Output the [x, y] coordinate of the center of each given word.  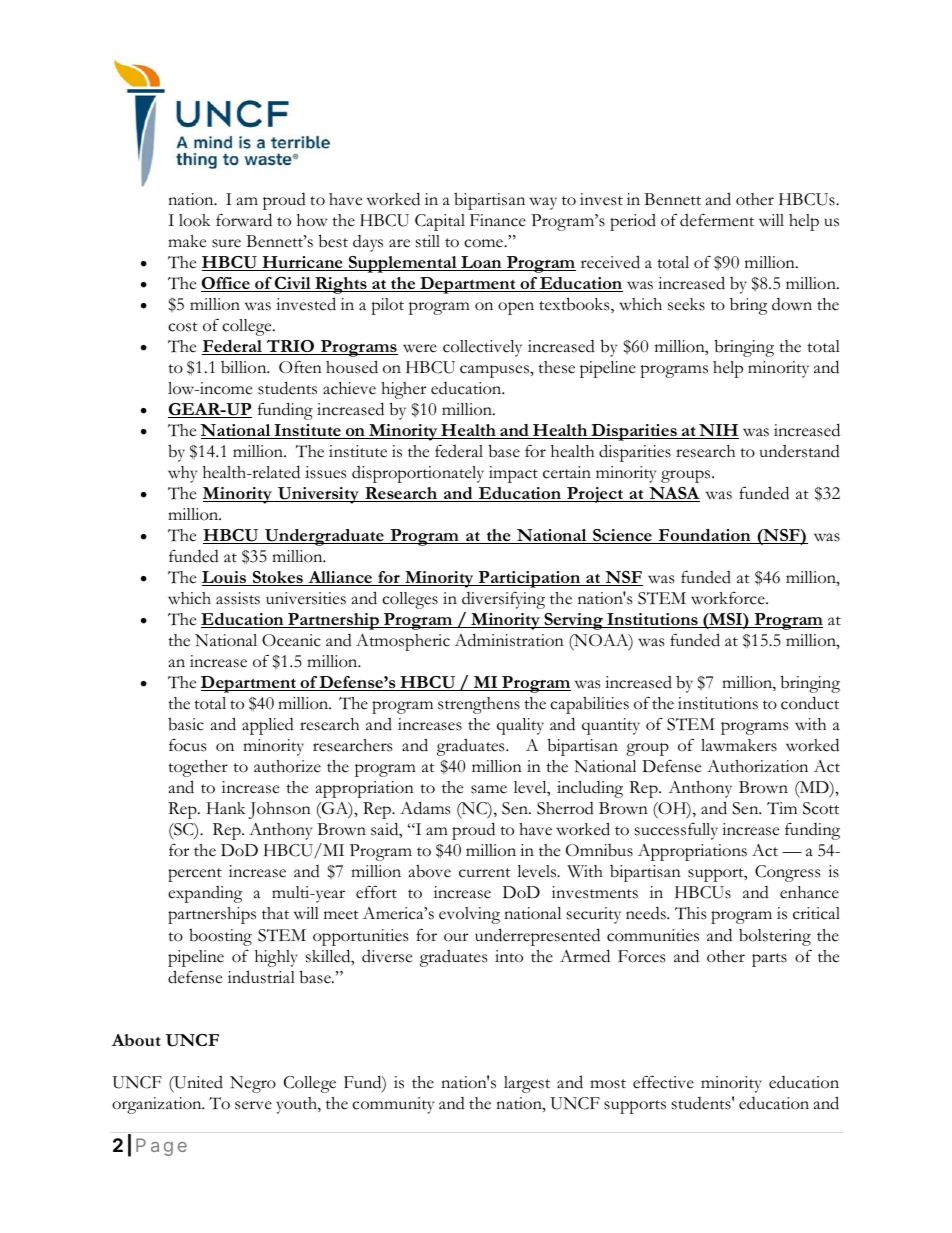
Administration [509, 640]
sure [226, 243]
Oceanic [291, 640]
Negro [253, 1084]
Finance [498, 220]
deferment [717, 220]
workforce [729, 598]
